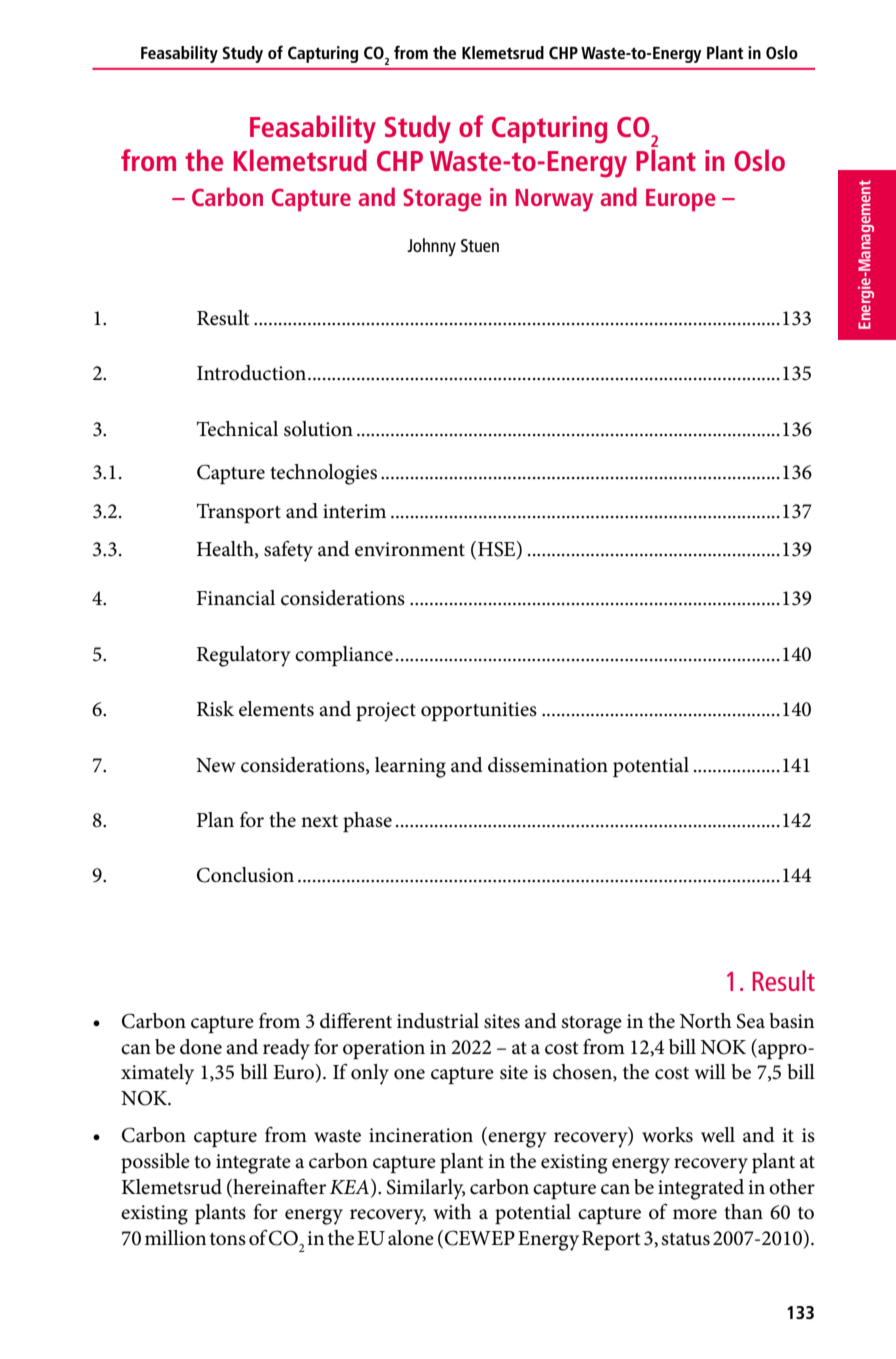 Image resolution: width=896 pixels, height=1359 pixels. What do you see at coordinates (410, 549) in the image?
I see `environment` at bounding box center [410, 549].
